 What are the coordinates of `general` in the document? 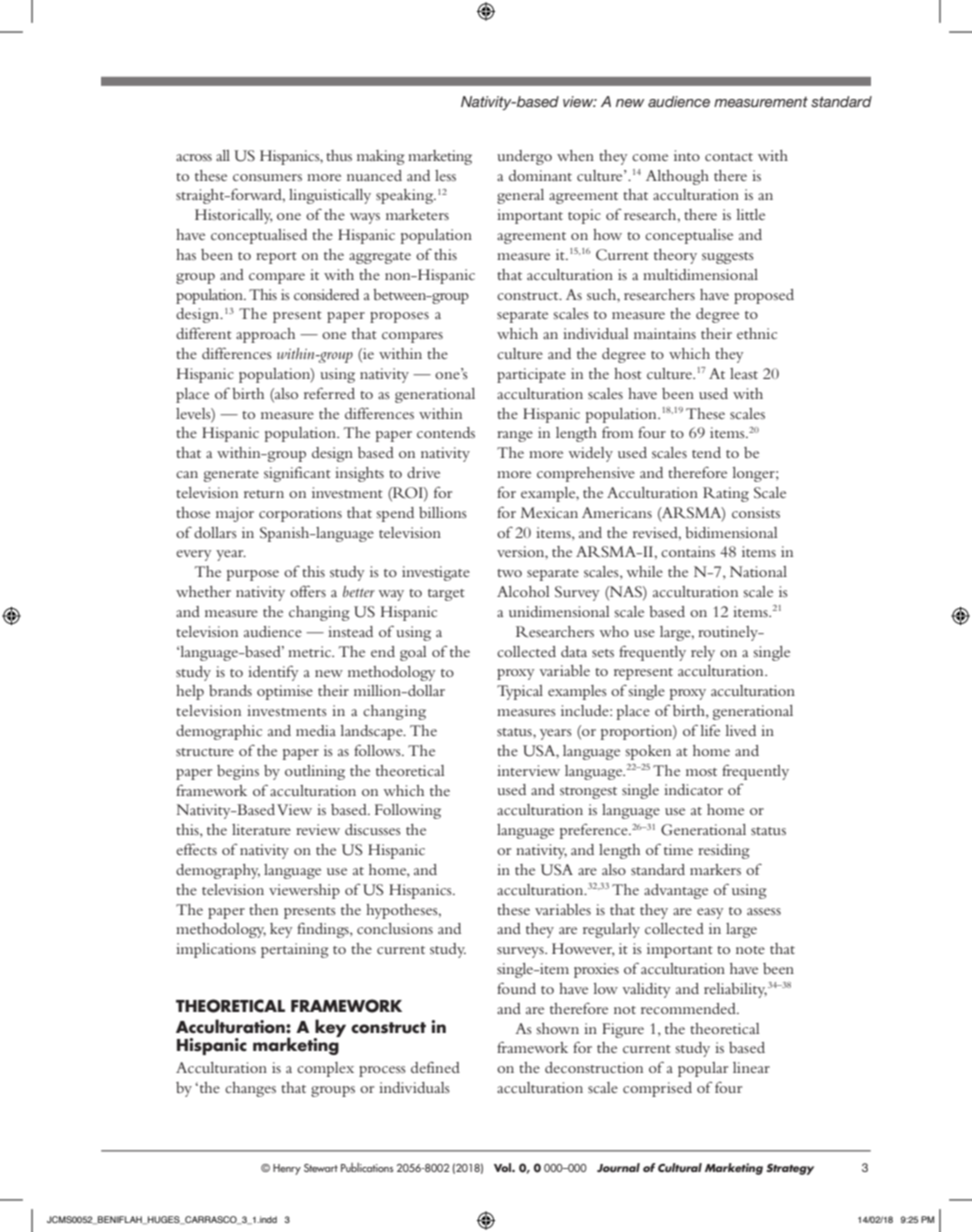 It's located at (520, 196).
